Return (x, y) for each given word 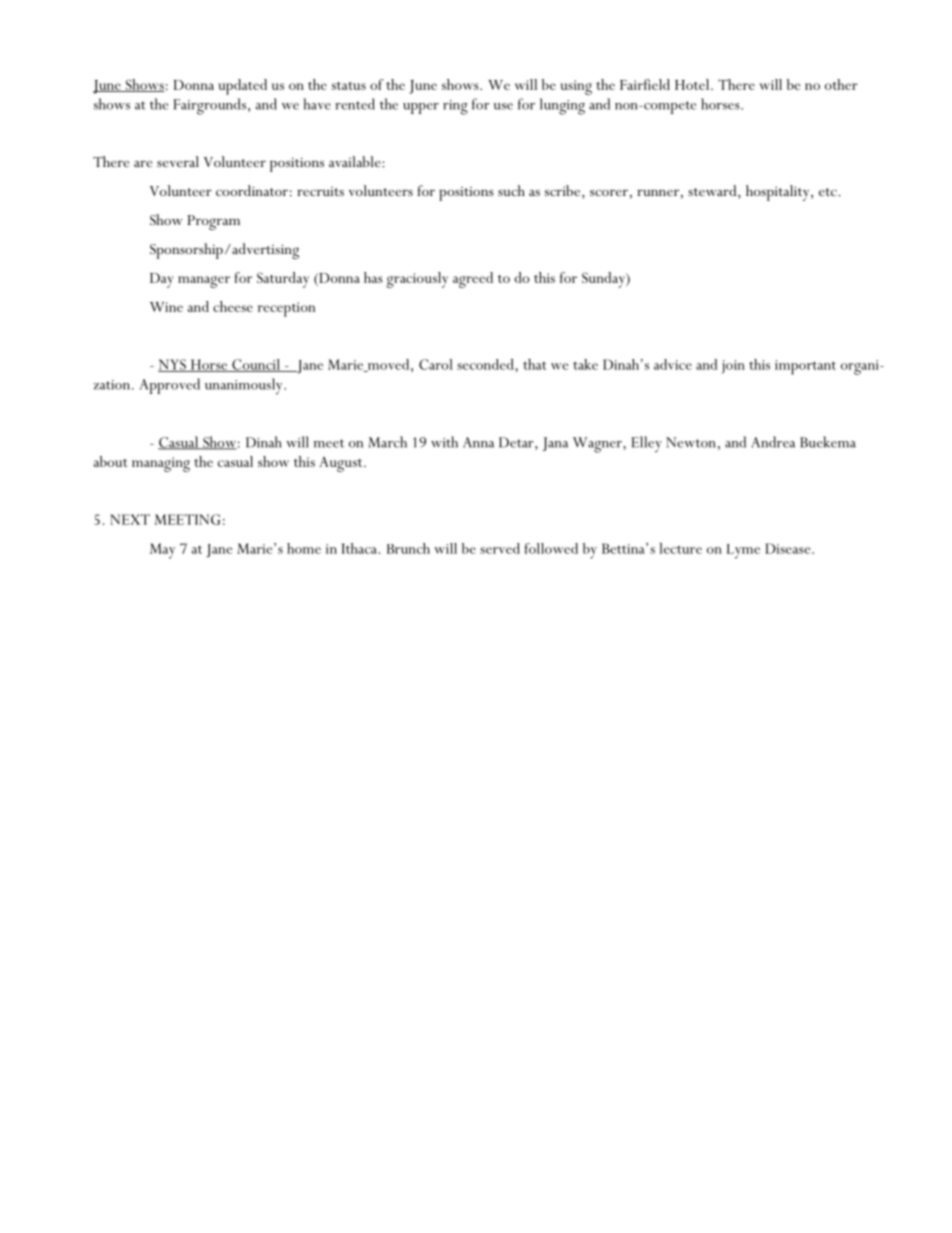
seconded (486, 364)
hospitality (779, 193)
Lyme (743, 551)
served (500, 548)
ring (455, 107)
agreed (473, 280)
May (162, 551)
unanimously (245, 386)
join (733, 367)
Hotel (693, 84)
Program (213, 222)
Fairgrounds (209, 106)
